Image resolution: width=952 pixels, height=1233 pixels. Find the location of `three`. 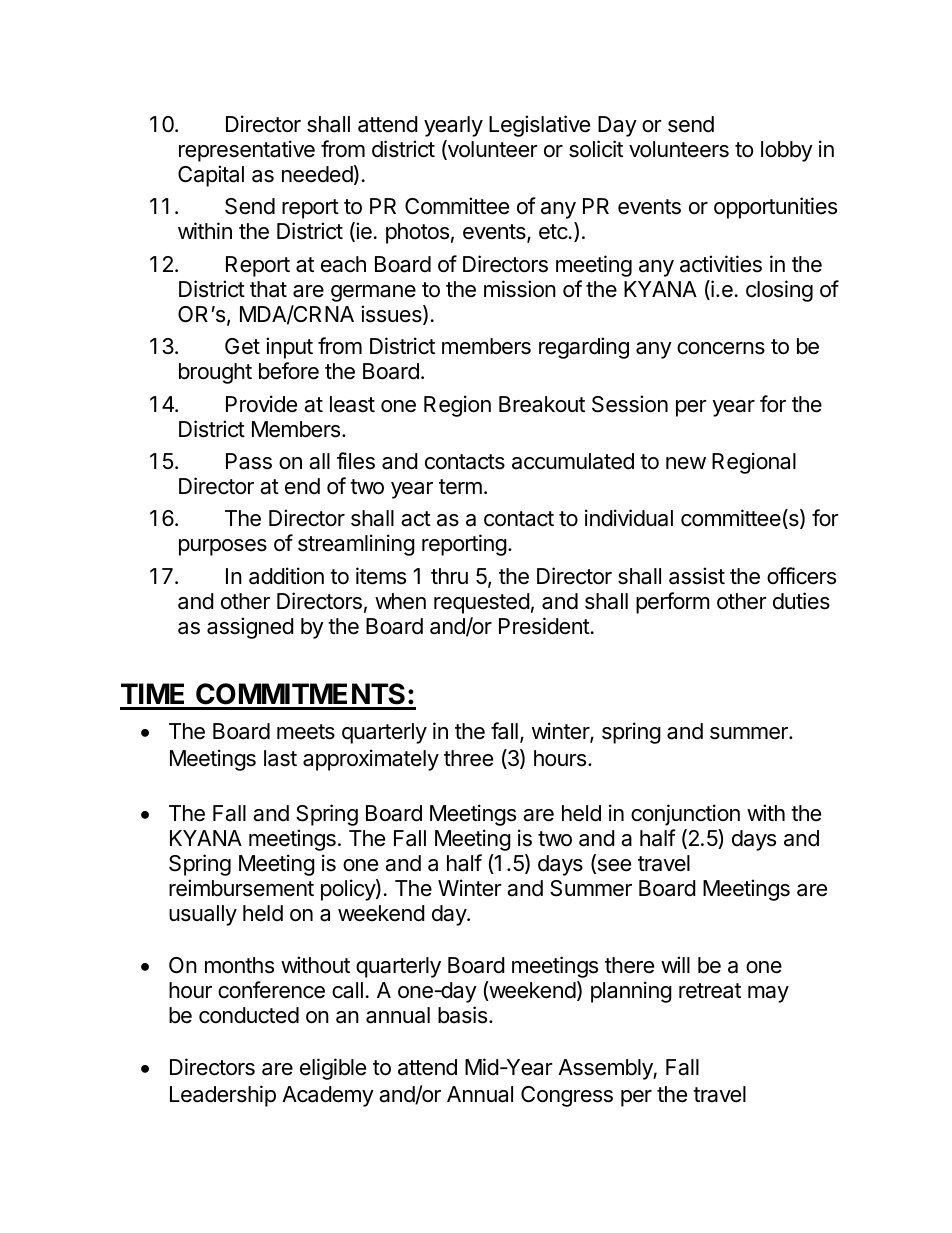

three is located at coordinates (468, 758).
